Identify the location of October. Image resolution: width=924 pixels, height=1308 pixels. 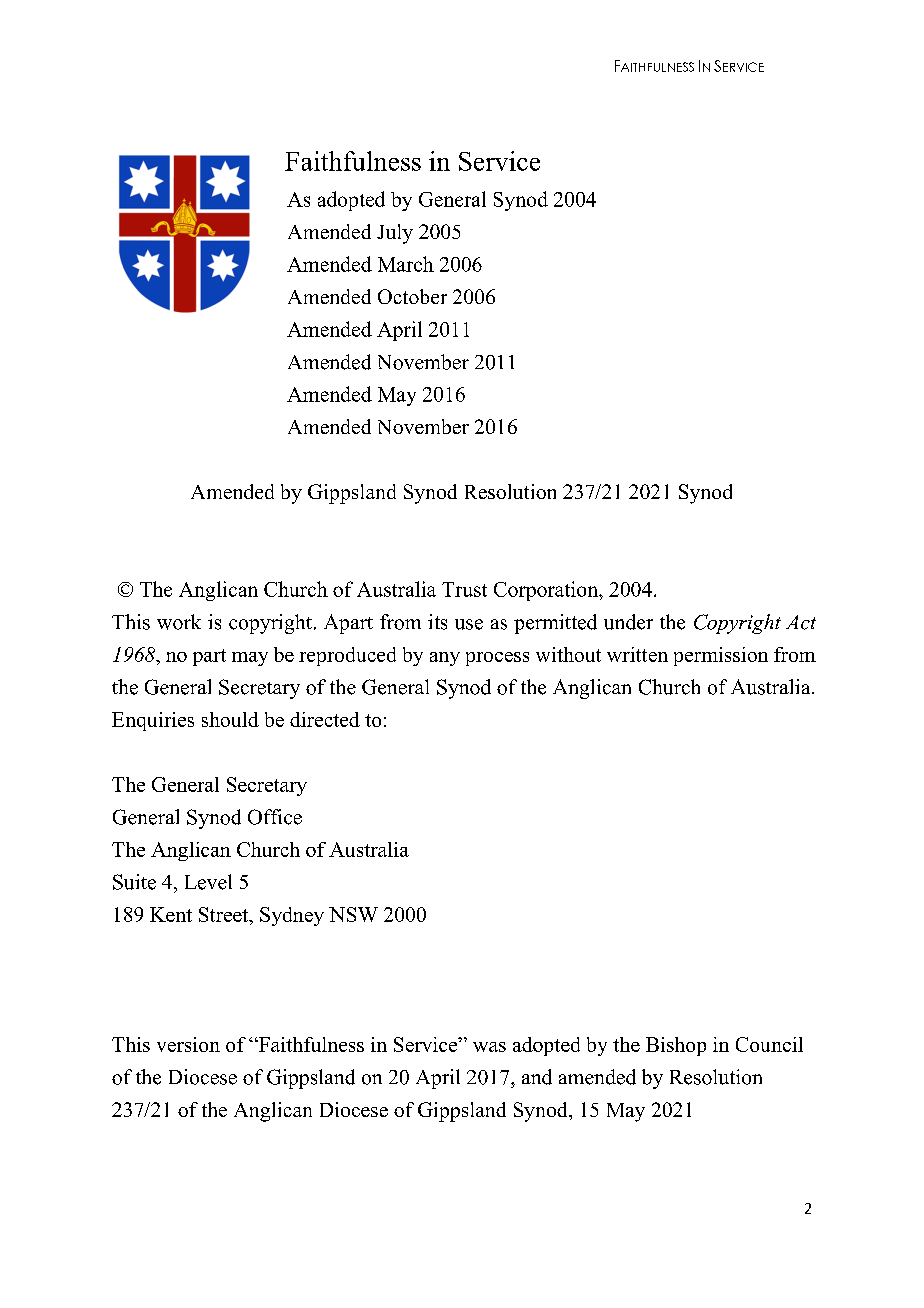
(412, 296).
